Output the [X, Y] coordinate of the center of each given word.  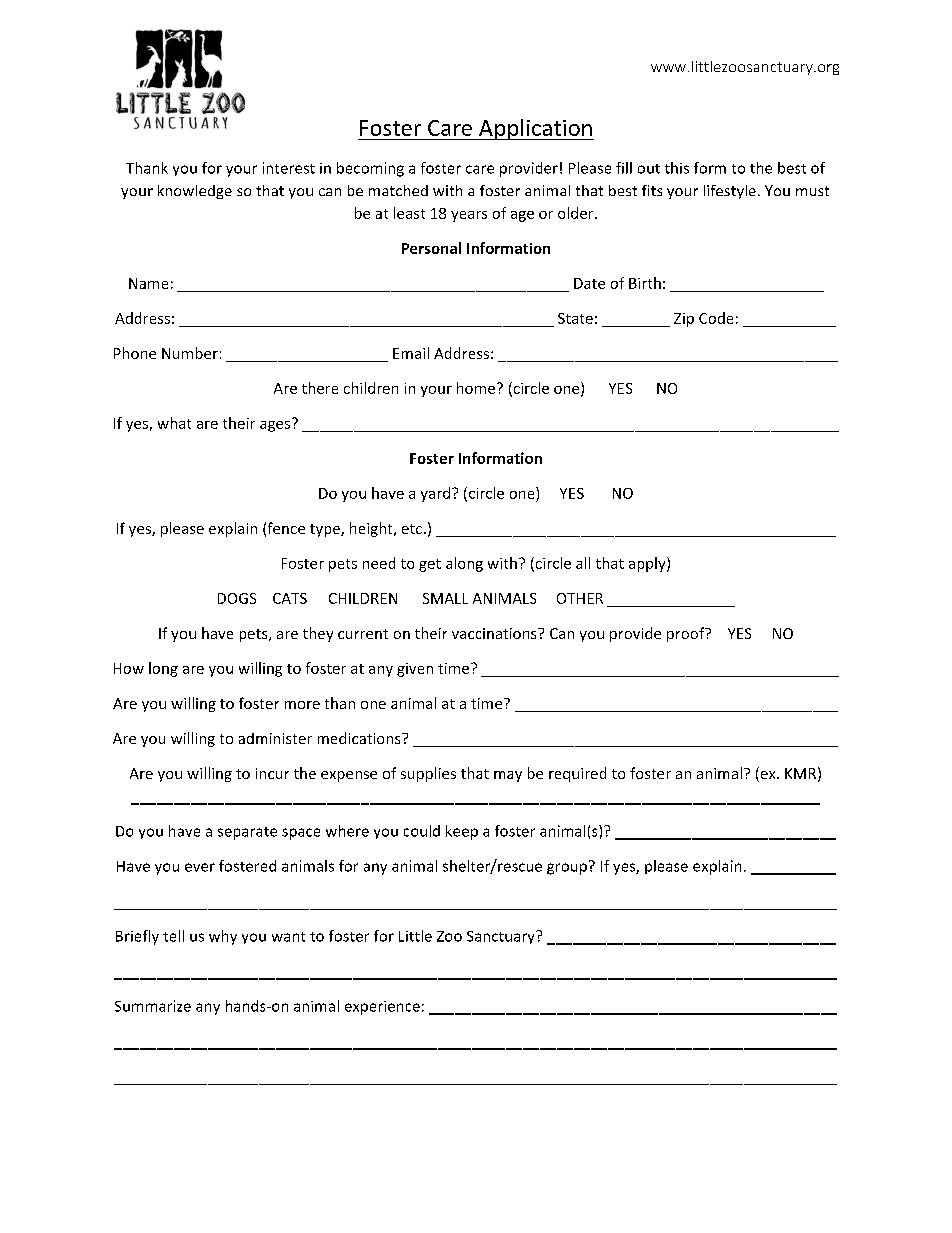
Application [535, 129]
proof [687, 634]
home [477, 388]
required [577, 774]
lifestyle [730, 192]
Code [716, 318]
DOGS [237, 598]
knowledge [195, 192]
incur [272, 773]
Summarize [153, 1006]
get [430, 565]
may [508, 776]
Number [190, 353]
